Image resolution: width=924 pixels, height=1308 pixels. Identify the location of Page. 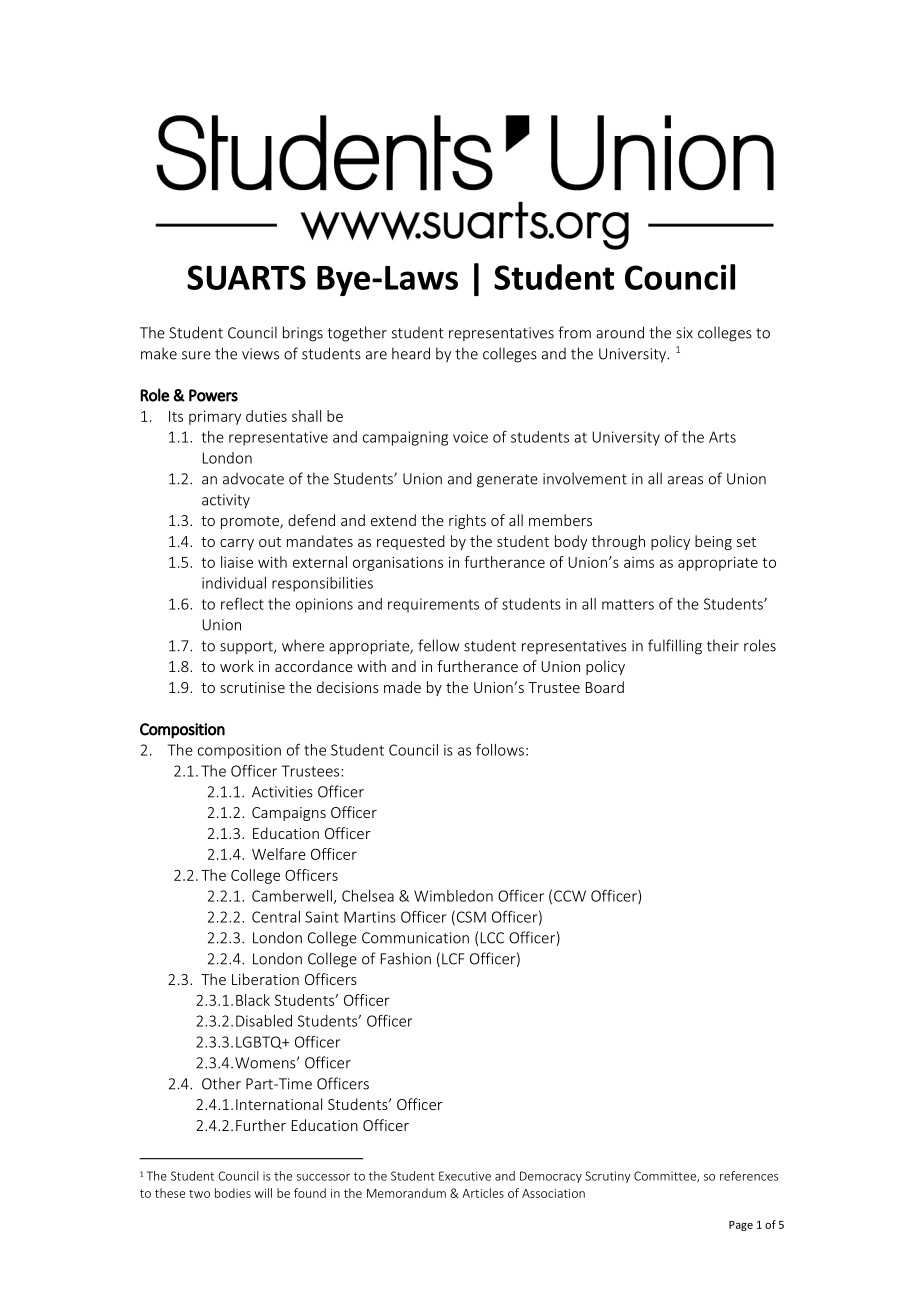
(741, 1226).
